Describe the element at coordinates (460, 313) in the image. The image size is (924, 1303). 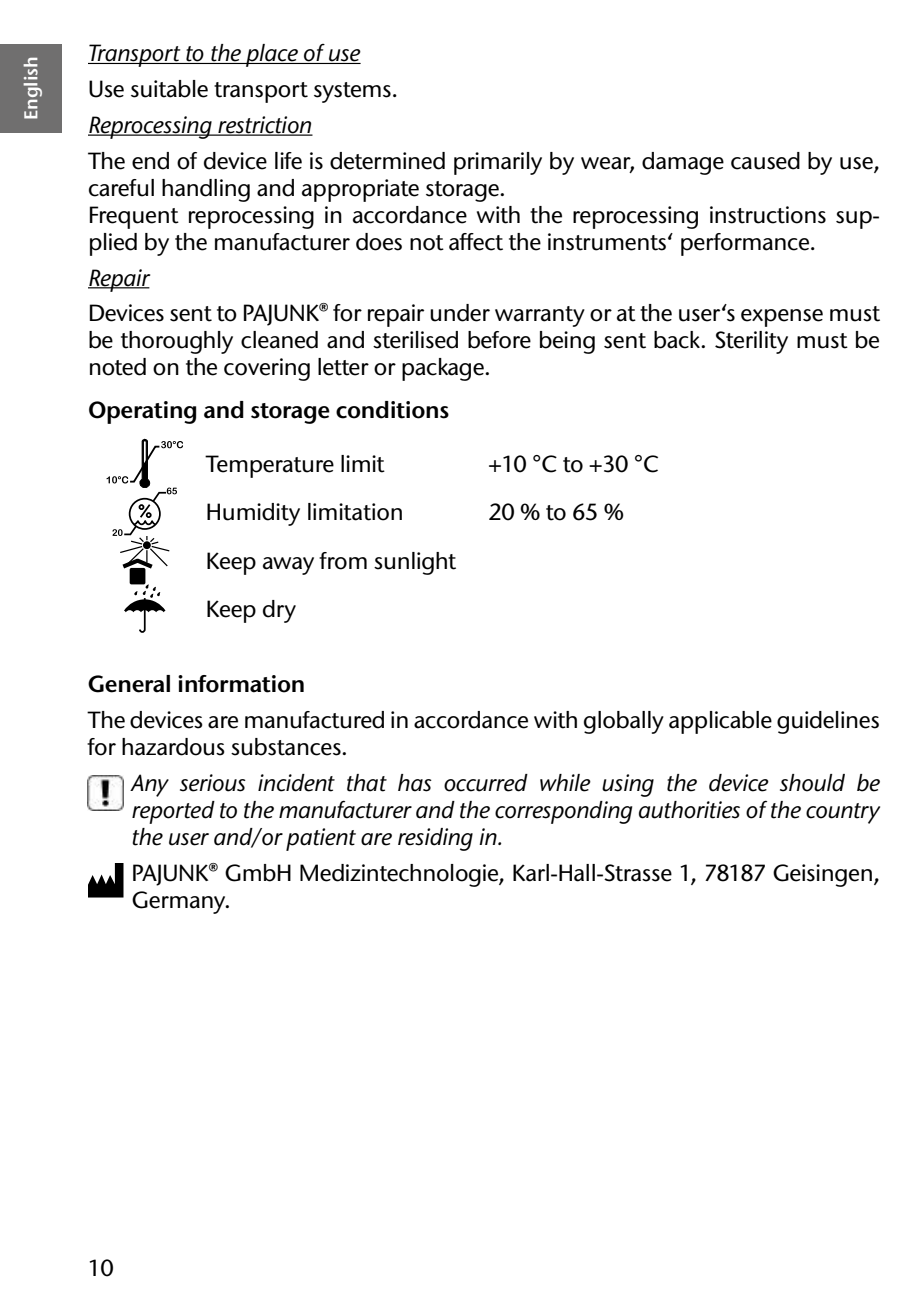
I see `under` at that location.
